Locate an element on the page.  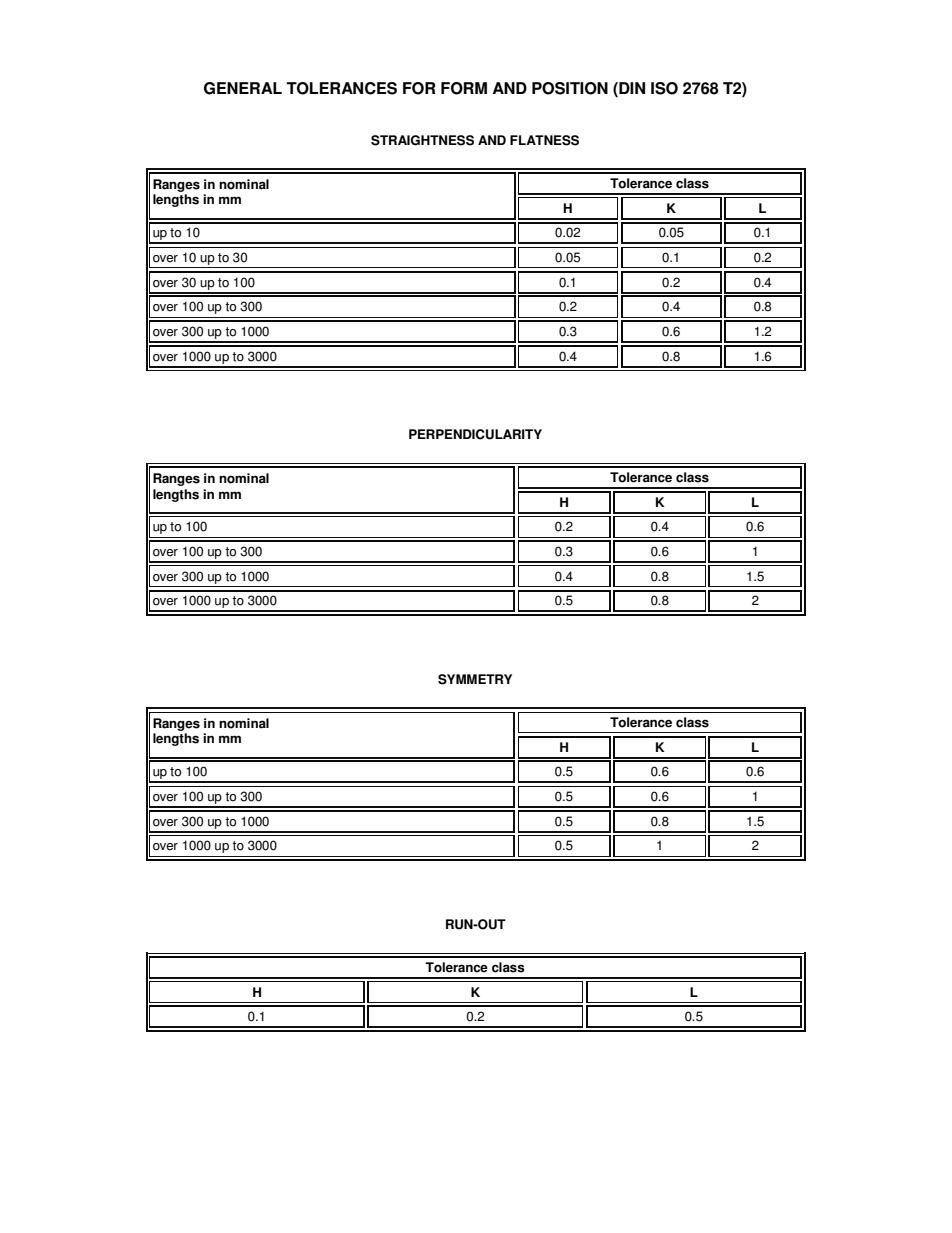
SYMMETRY is located at coordinates (475, 679).
